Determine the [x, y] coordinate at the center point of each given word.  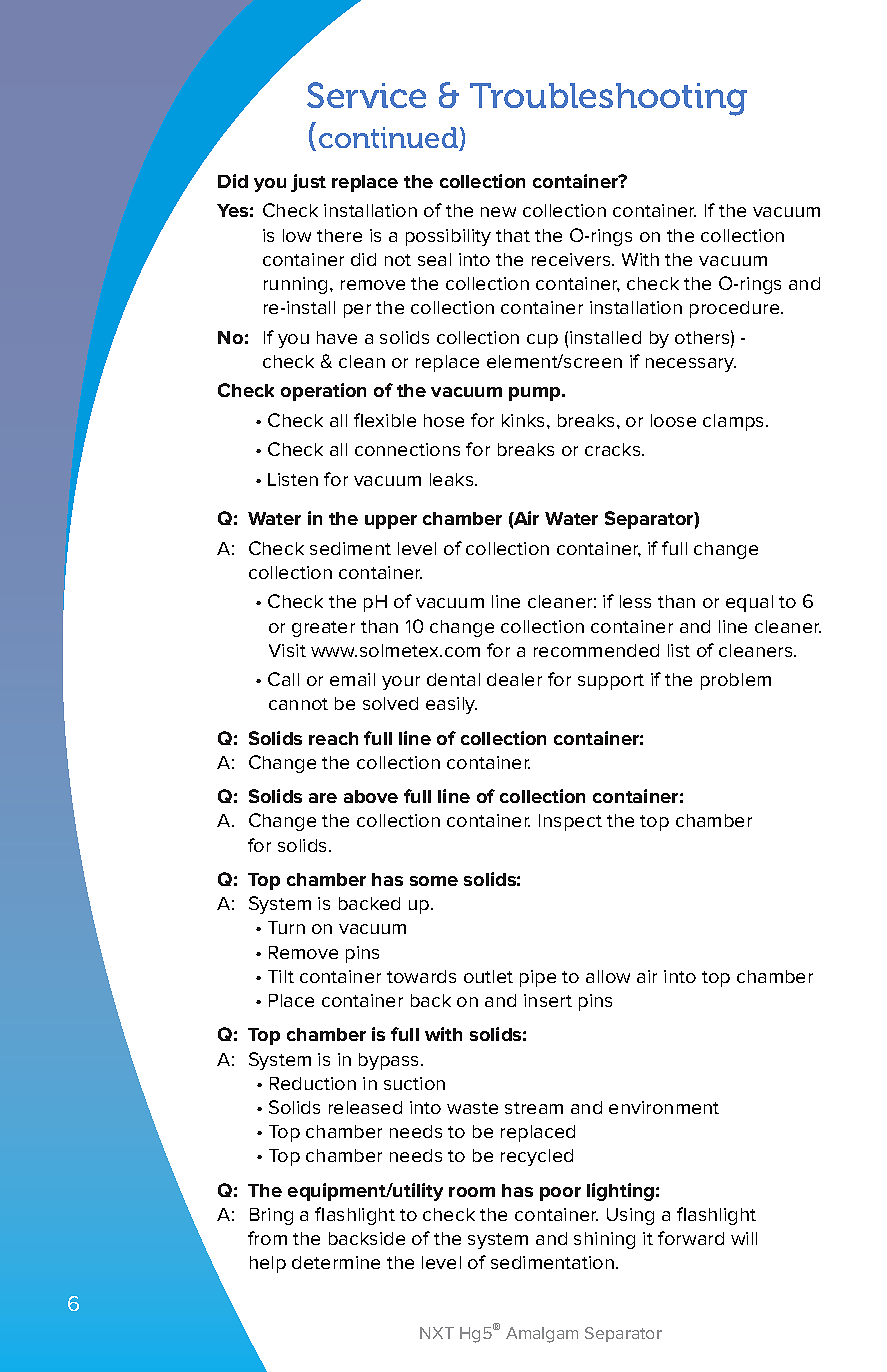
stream [534, 1108]
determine [336, 1262]
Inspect [570, 822]
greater [323, 629]
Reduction [313, 1083]
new [498, 212]
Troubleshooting [608, 99]
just [308, 183]
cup [542, 341]
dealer [514, 679]
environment [664, 1107]
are [323, 798]
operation [323, 392]
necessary [691, 365]
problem [736, 681]
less [635, 601]
